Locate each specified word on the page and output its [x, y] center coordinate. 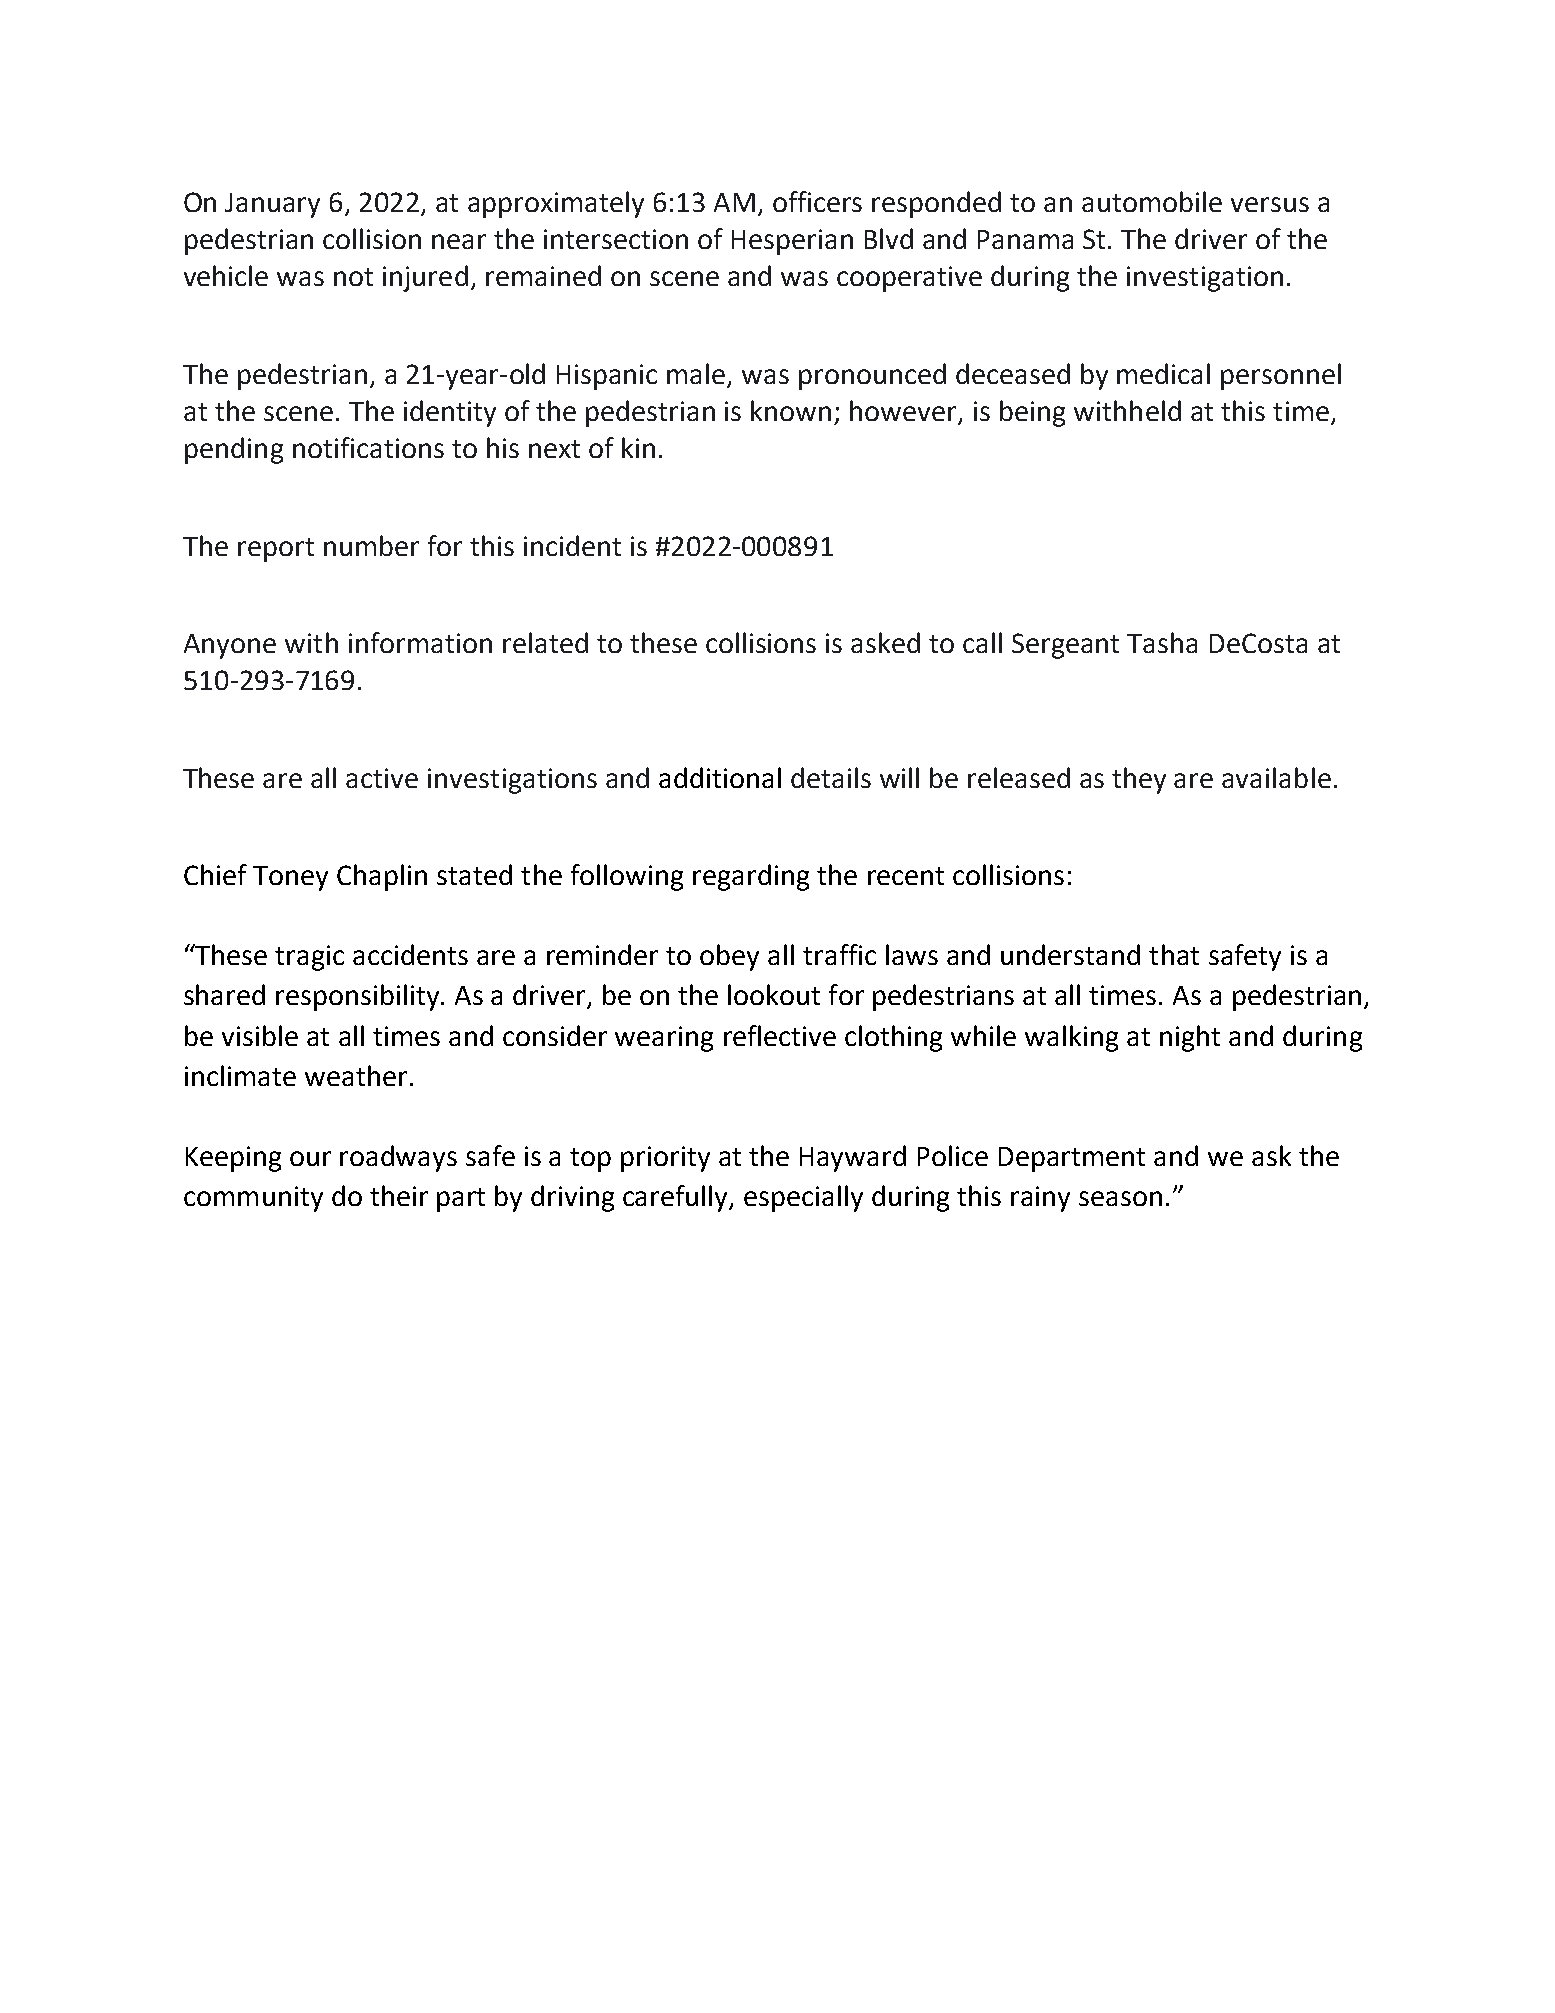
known [791, 410]
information [420, 642]
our [310, 1158]
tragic [309, 958]
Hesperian [792, 242]
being [1032, 413]
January [272, 205]
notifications [368, 447]
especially [803, 1198]
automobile [1152, 201]
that [1174, 954]
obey [729, 957]
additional [720, 777]
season [1120, 1198]
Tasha [1162, 642]
